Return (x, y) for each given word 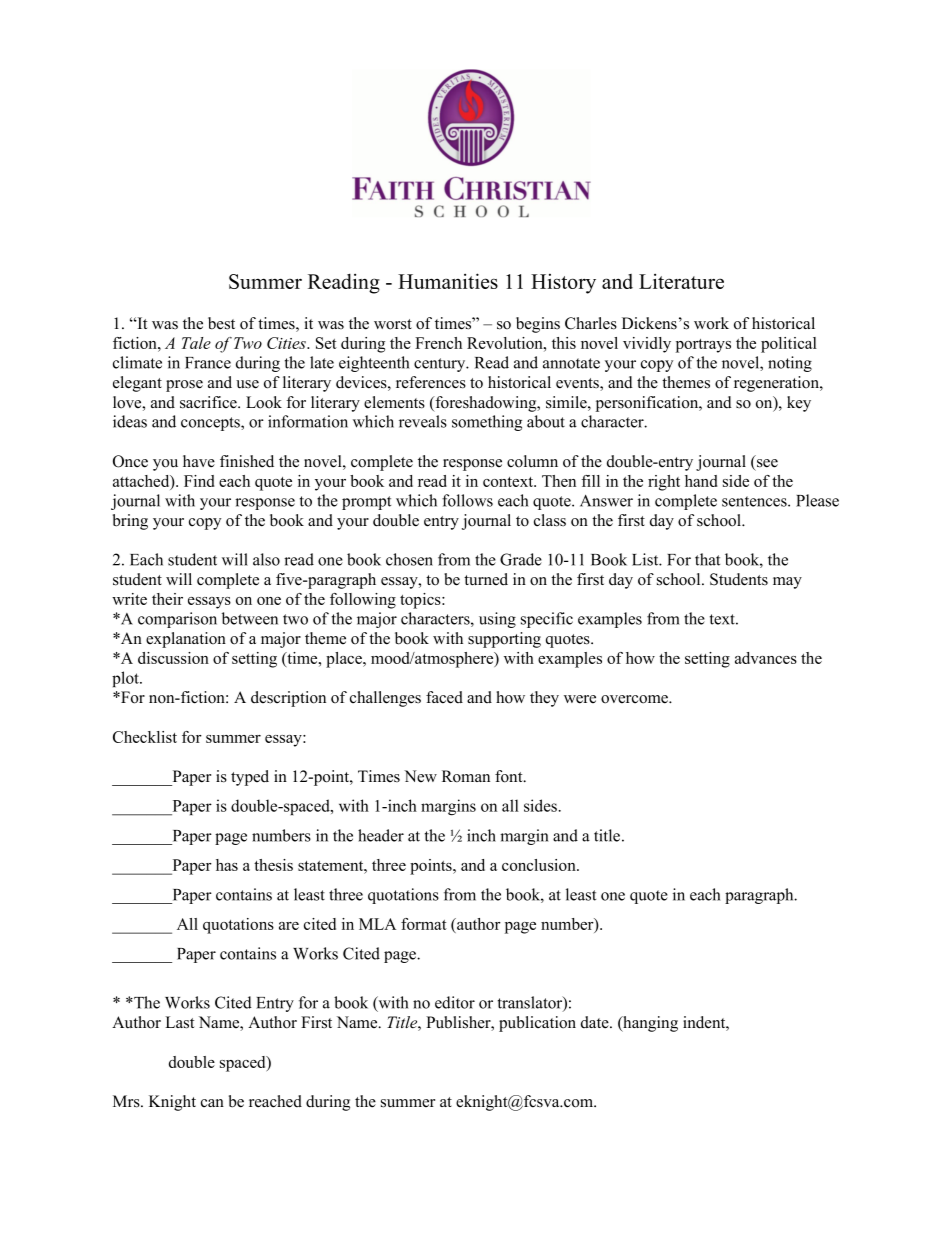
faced (444, 697)
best (221, 323)
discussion (173, 658)
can (212, 1103)
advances (766, 658)
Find (199, 481)
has (227, 865)
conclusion (540, 865)
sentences (755, 501)
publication (537, 1024)
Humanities (448, 281)
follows (467, 500)
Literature (681, 281)
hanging (649, 1024)
